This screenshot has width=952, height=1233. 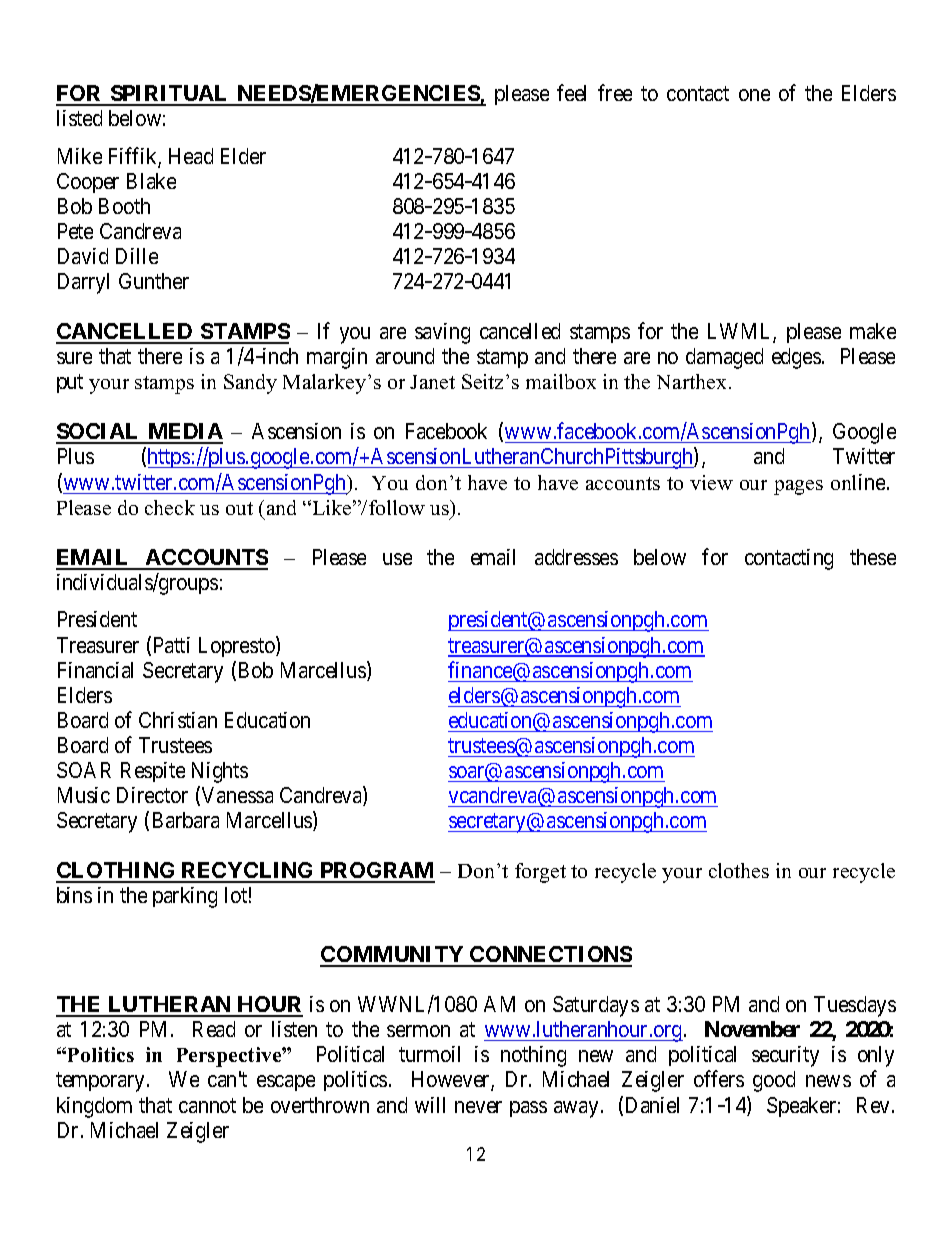 I want to click on good, so click(x=774, y=1081).
